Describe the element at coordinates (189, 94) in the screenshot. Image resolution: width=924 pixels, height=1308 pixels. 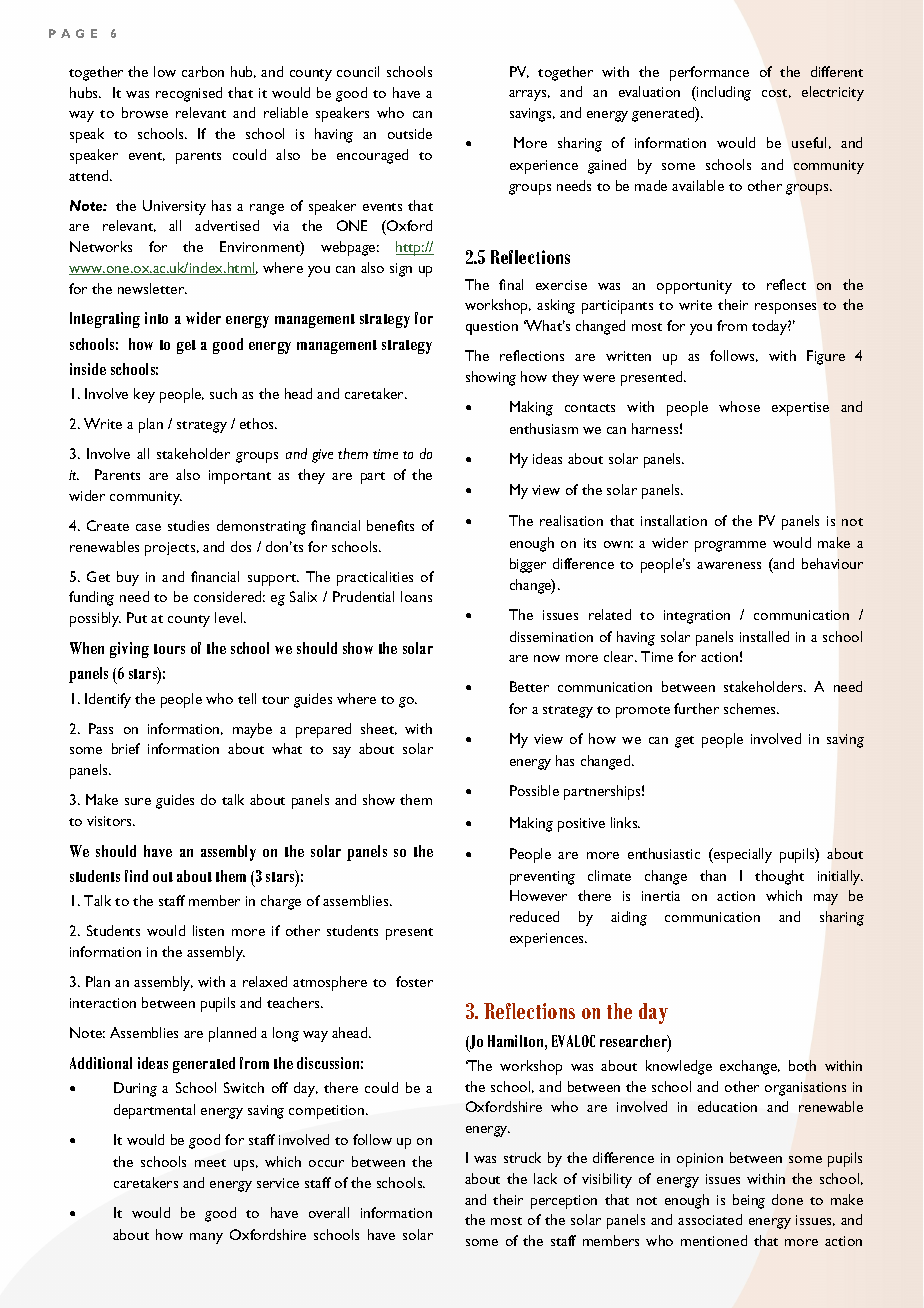
I see `recognised` at that location.
